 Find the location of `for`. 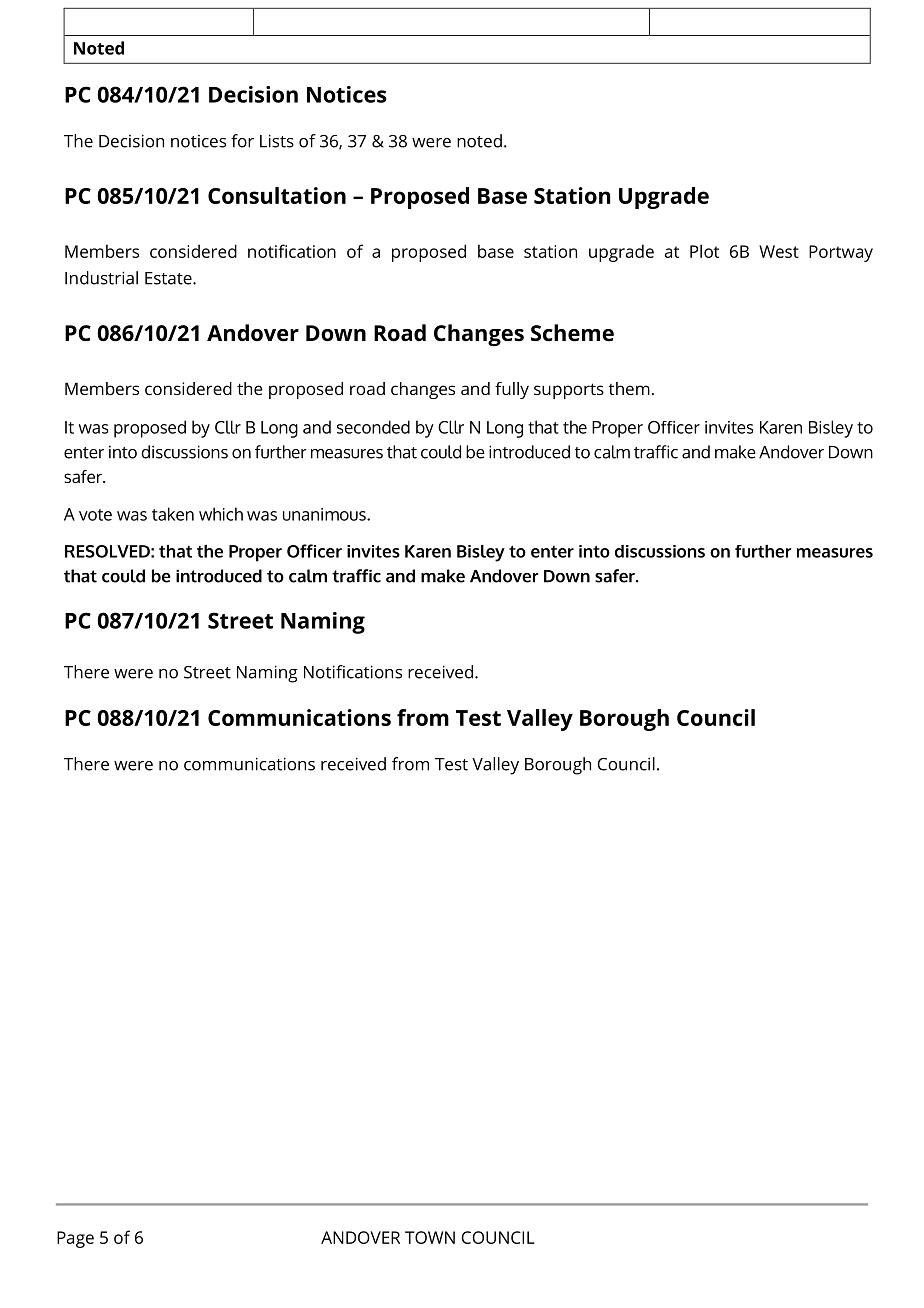

for is located at coordinates (242, 141).
